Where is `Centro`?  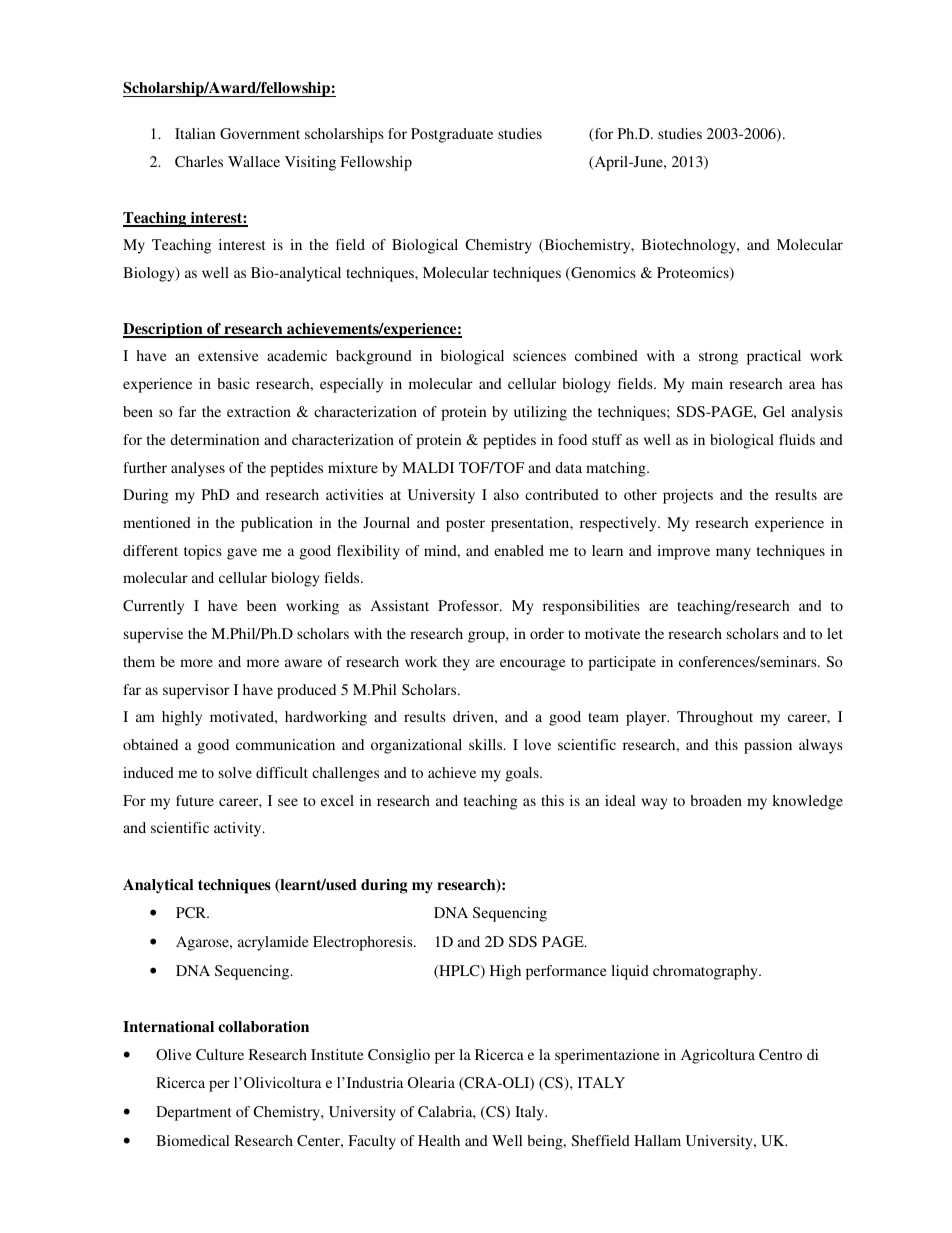
Centro is located at coordinates (780, 1054).
